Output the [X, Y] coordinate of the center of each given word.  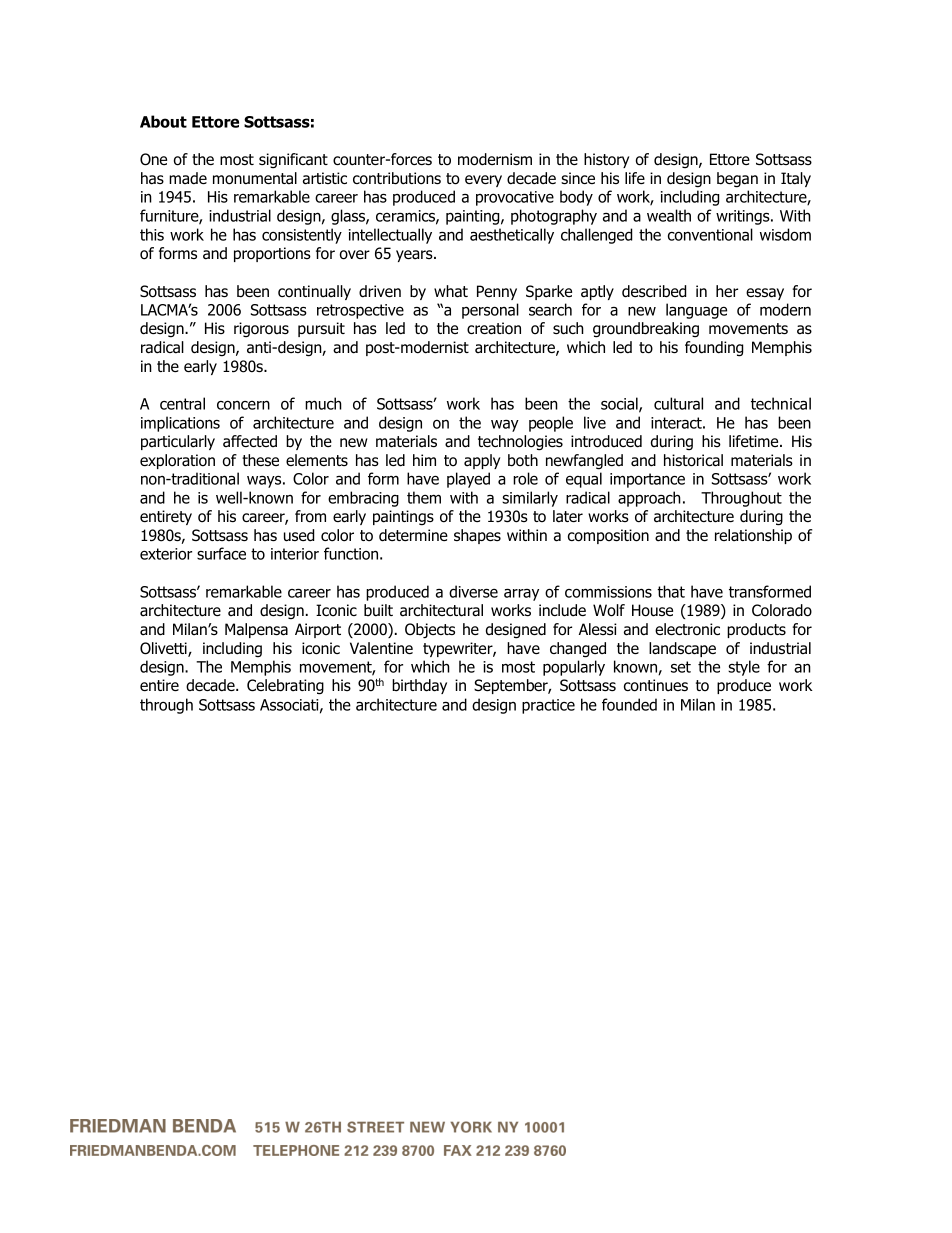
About [163, 121]
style [744, 668]
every [483, 181]
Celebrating [285, 687]
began [737, 180]
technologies [520, 443]
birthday [419, 686]
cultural [678, 403]
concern [243, 405]
